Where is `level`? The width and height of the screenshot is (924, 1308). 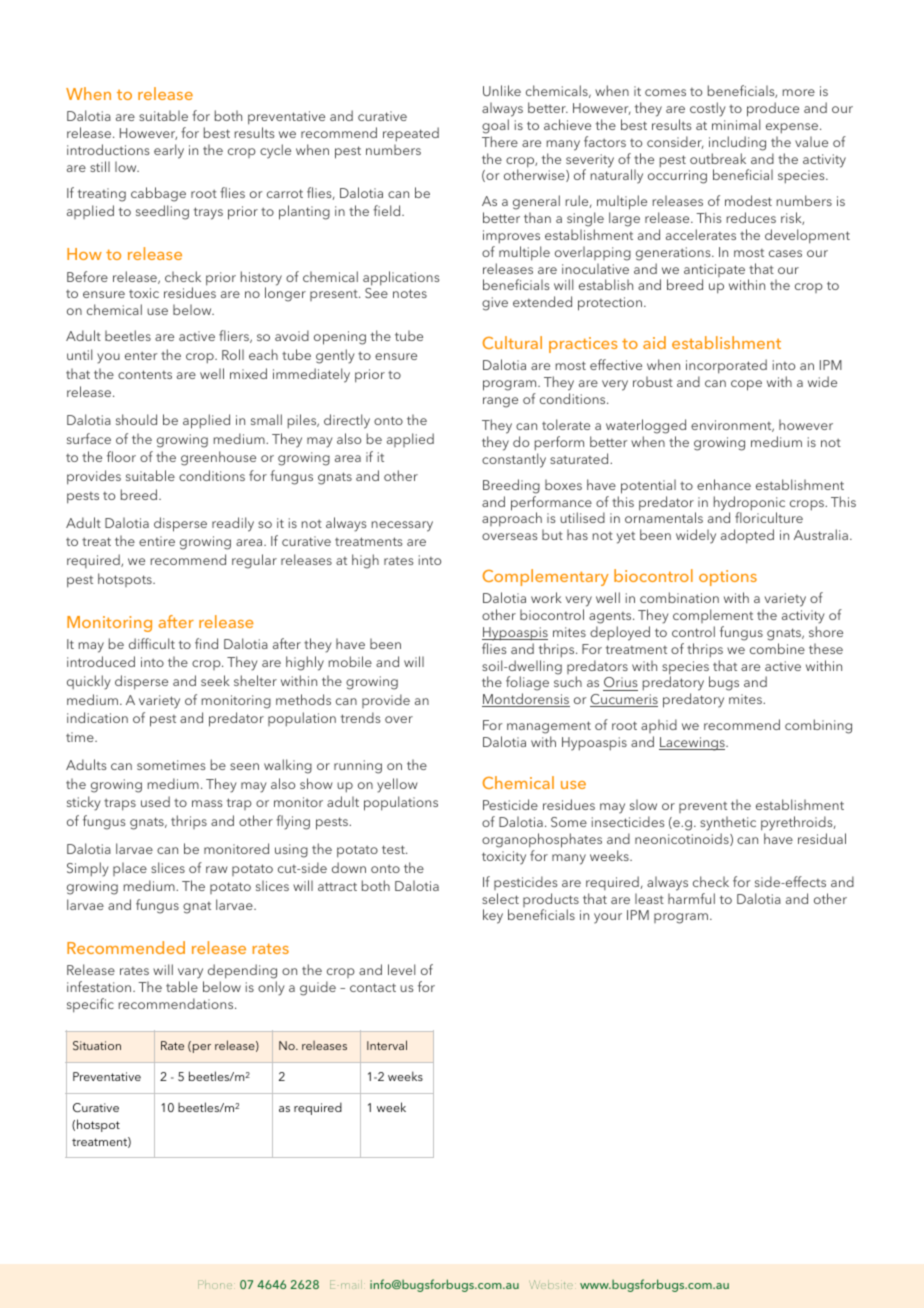 level is located at coordinates (401, 969).
